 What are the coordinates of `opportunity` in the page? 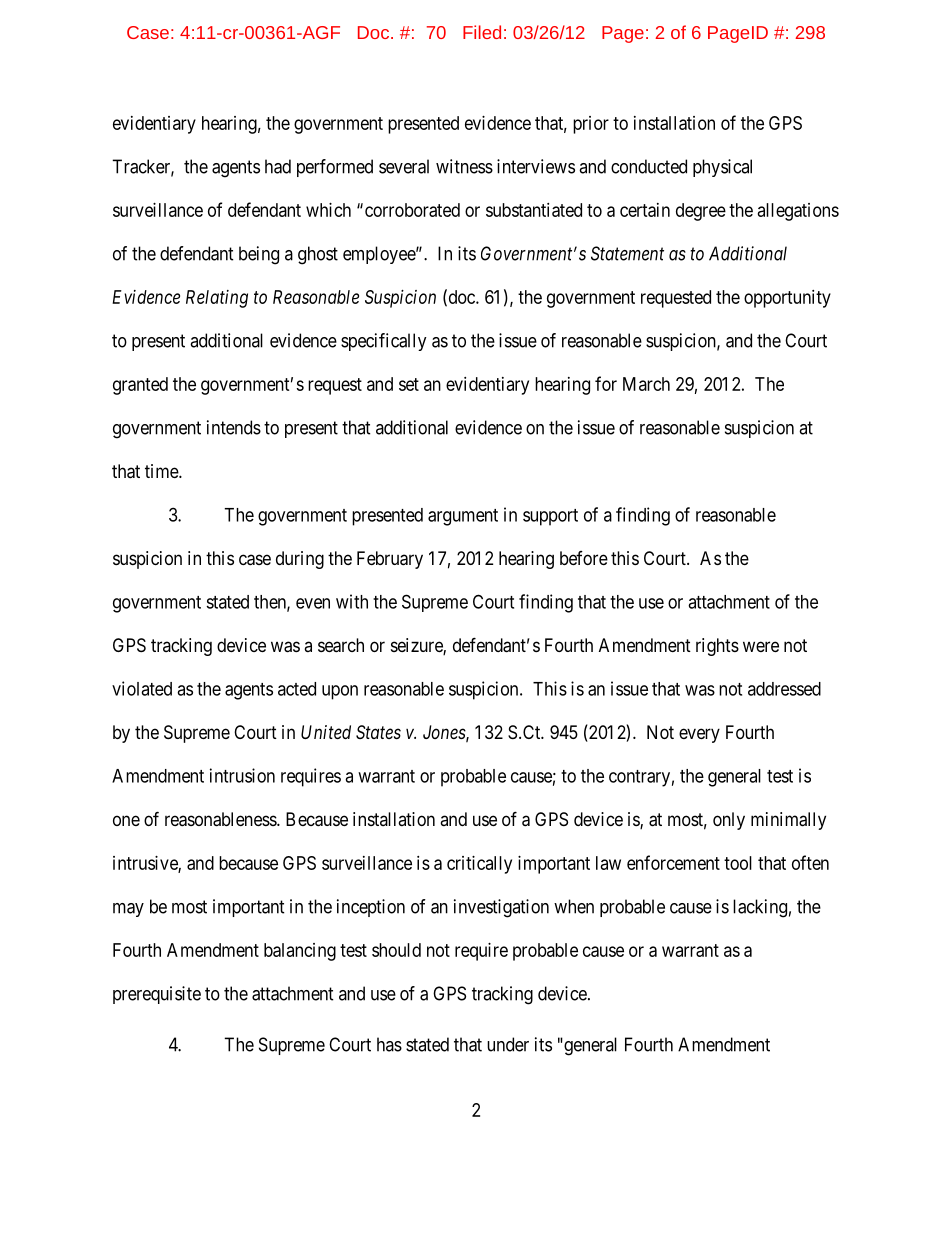 It's located at (787, 299).
